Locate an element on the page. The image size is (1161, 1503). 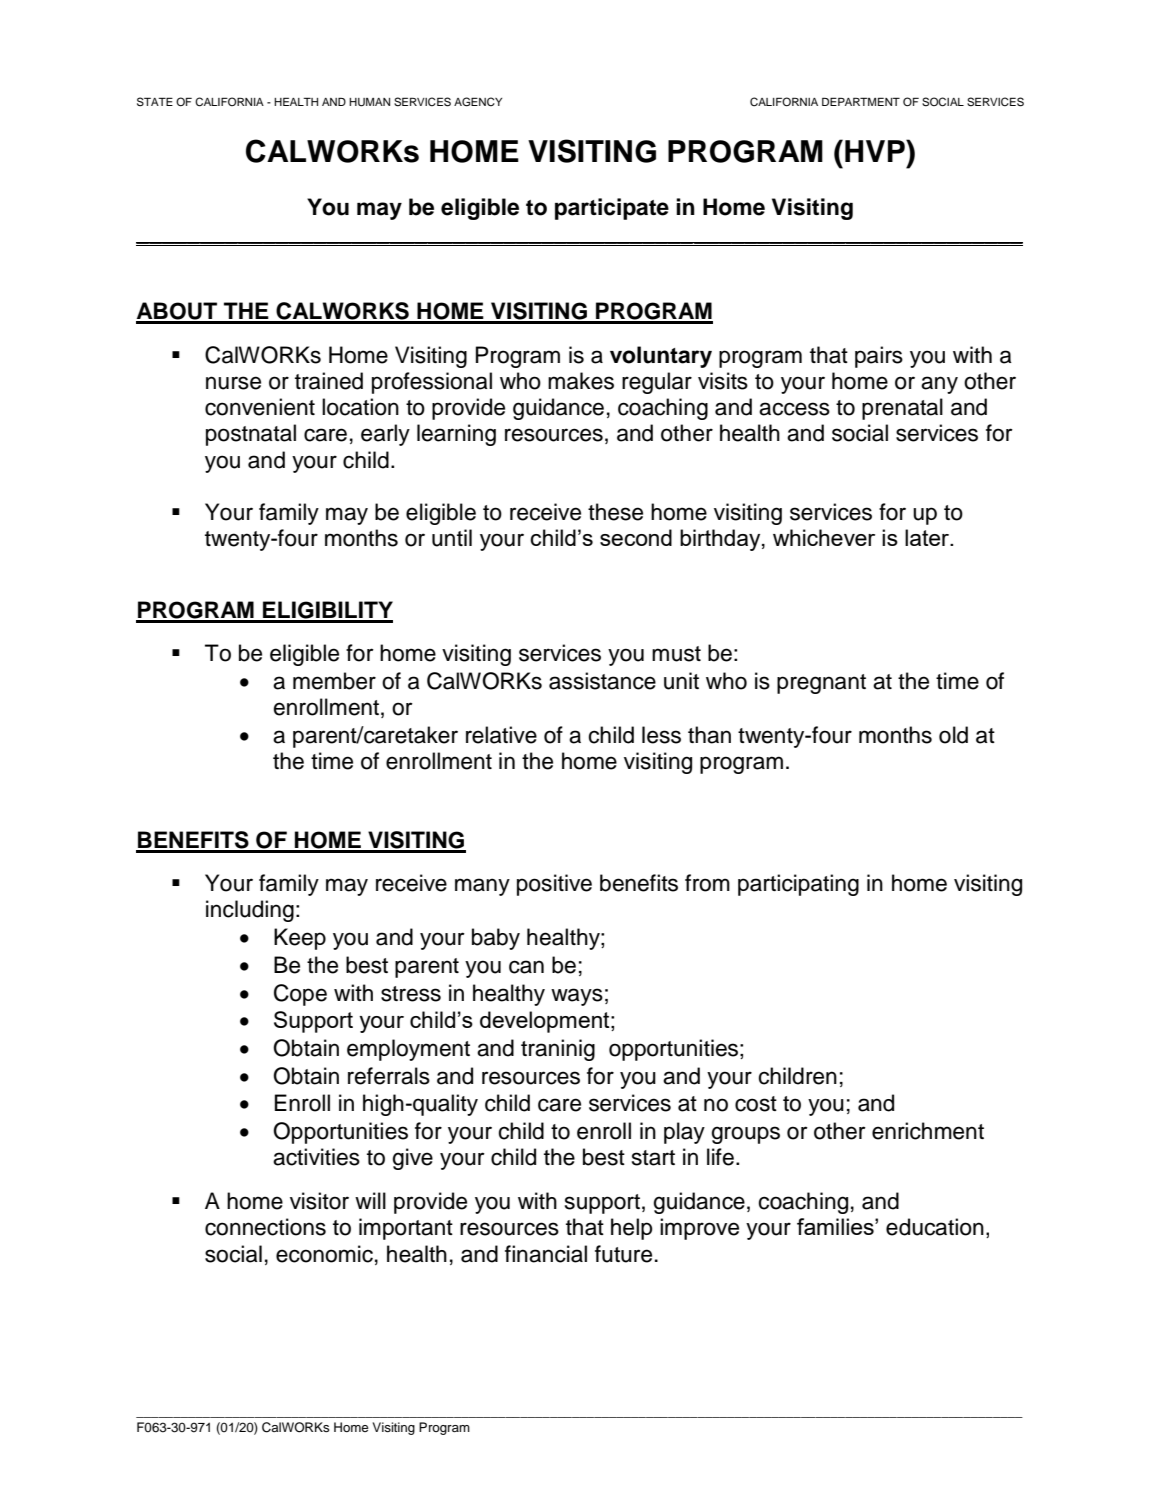
Cope is located at coordinates (300, 995).
